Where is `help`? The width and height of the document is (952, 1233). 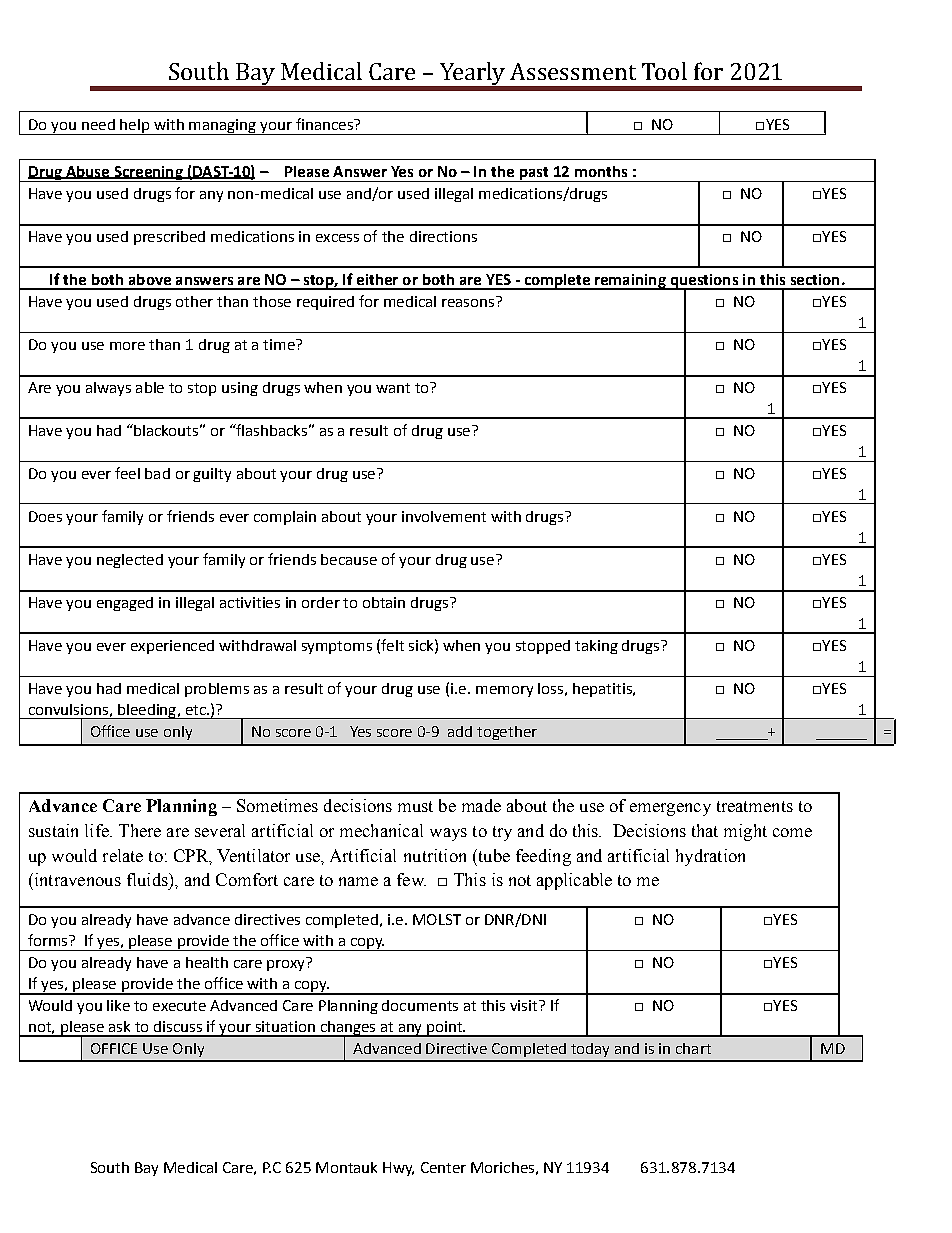 help is located at coordinates (135, 127).
